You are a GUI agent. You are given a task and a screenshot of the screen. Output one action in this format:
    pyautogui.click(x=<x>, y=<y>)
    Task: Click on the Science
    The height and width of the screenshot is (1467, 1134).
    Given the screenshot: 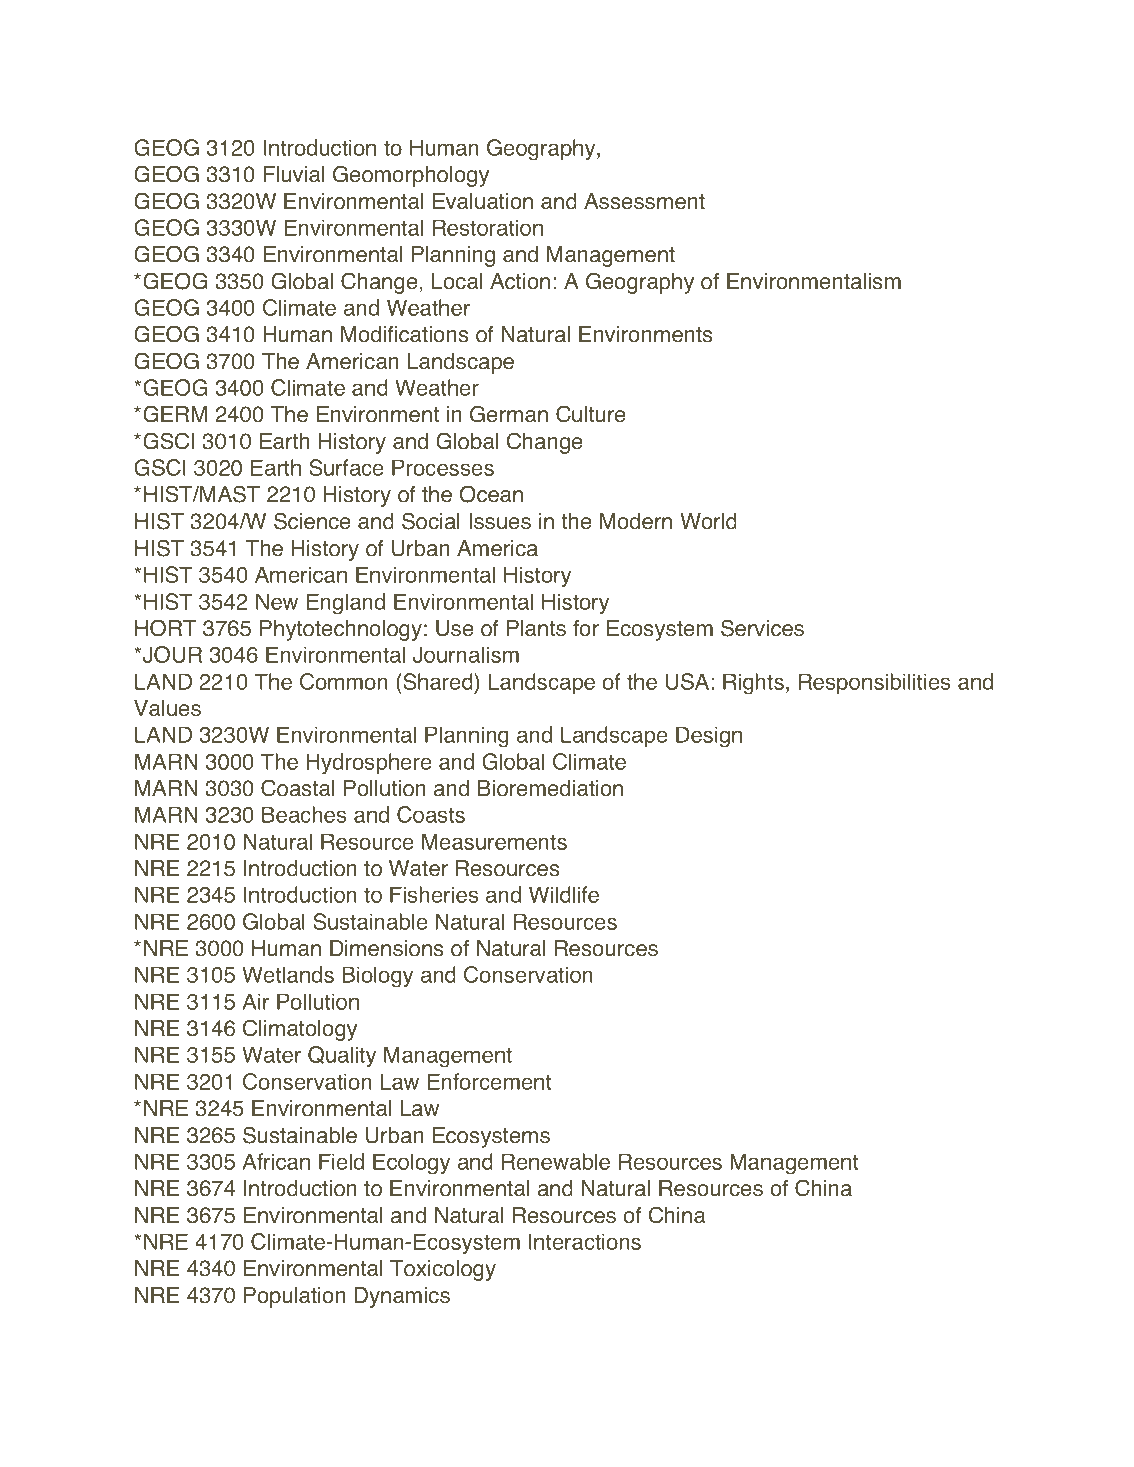 What is the action you would take?
    pyautogui.click(x=312, y=521)
